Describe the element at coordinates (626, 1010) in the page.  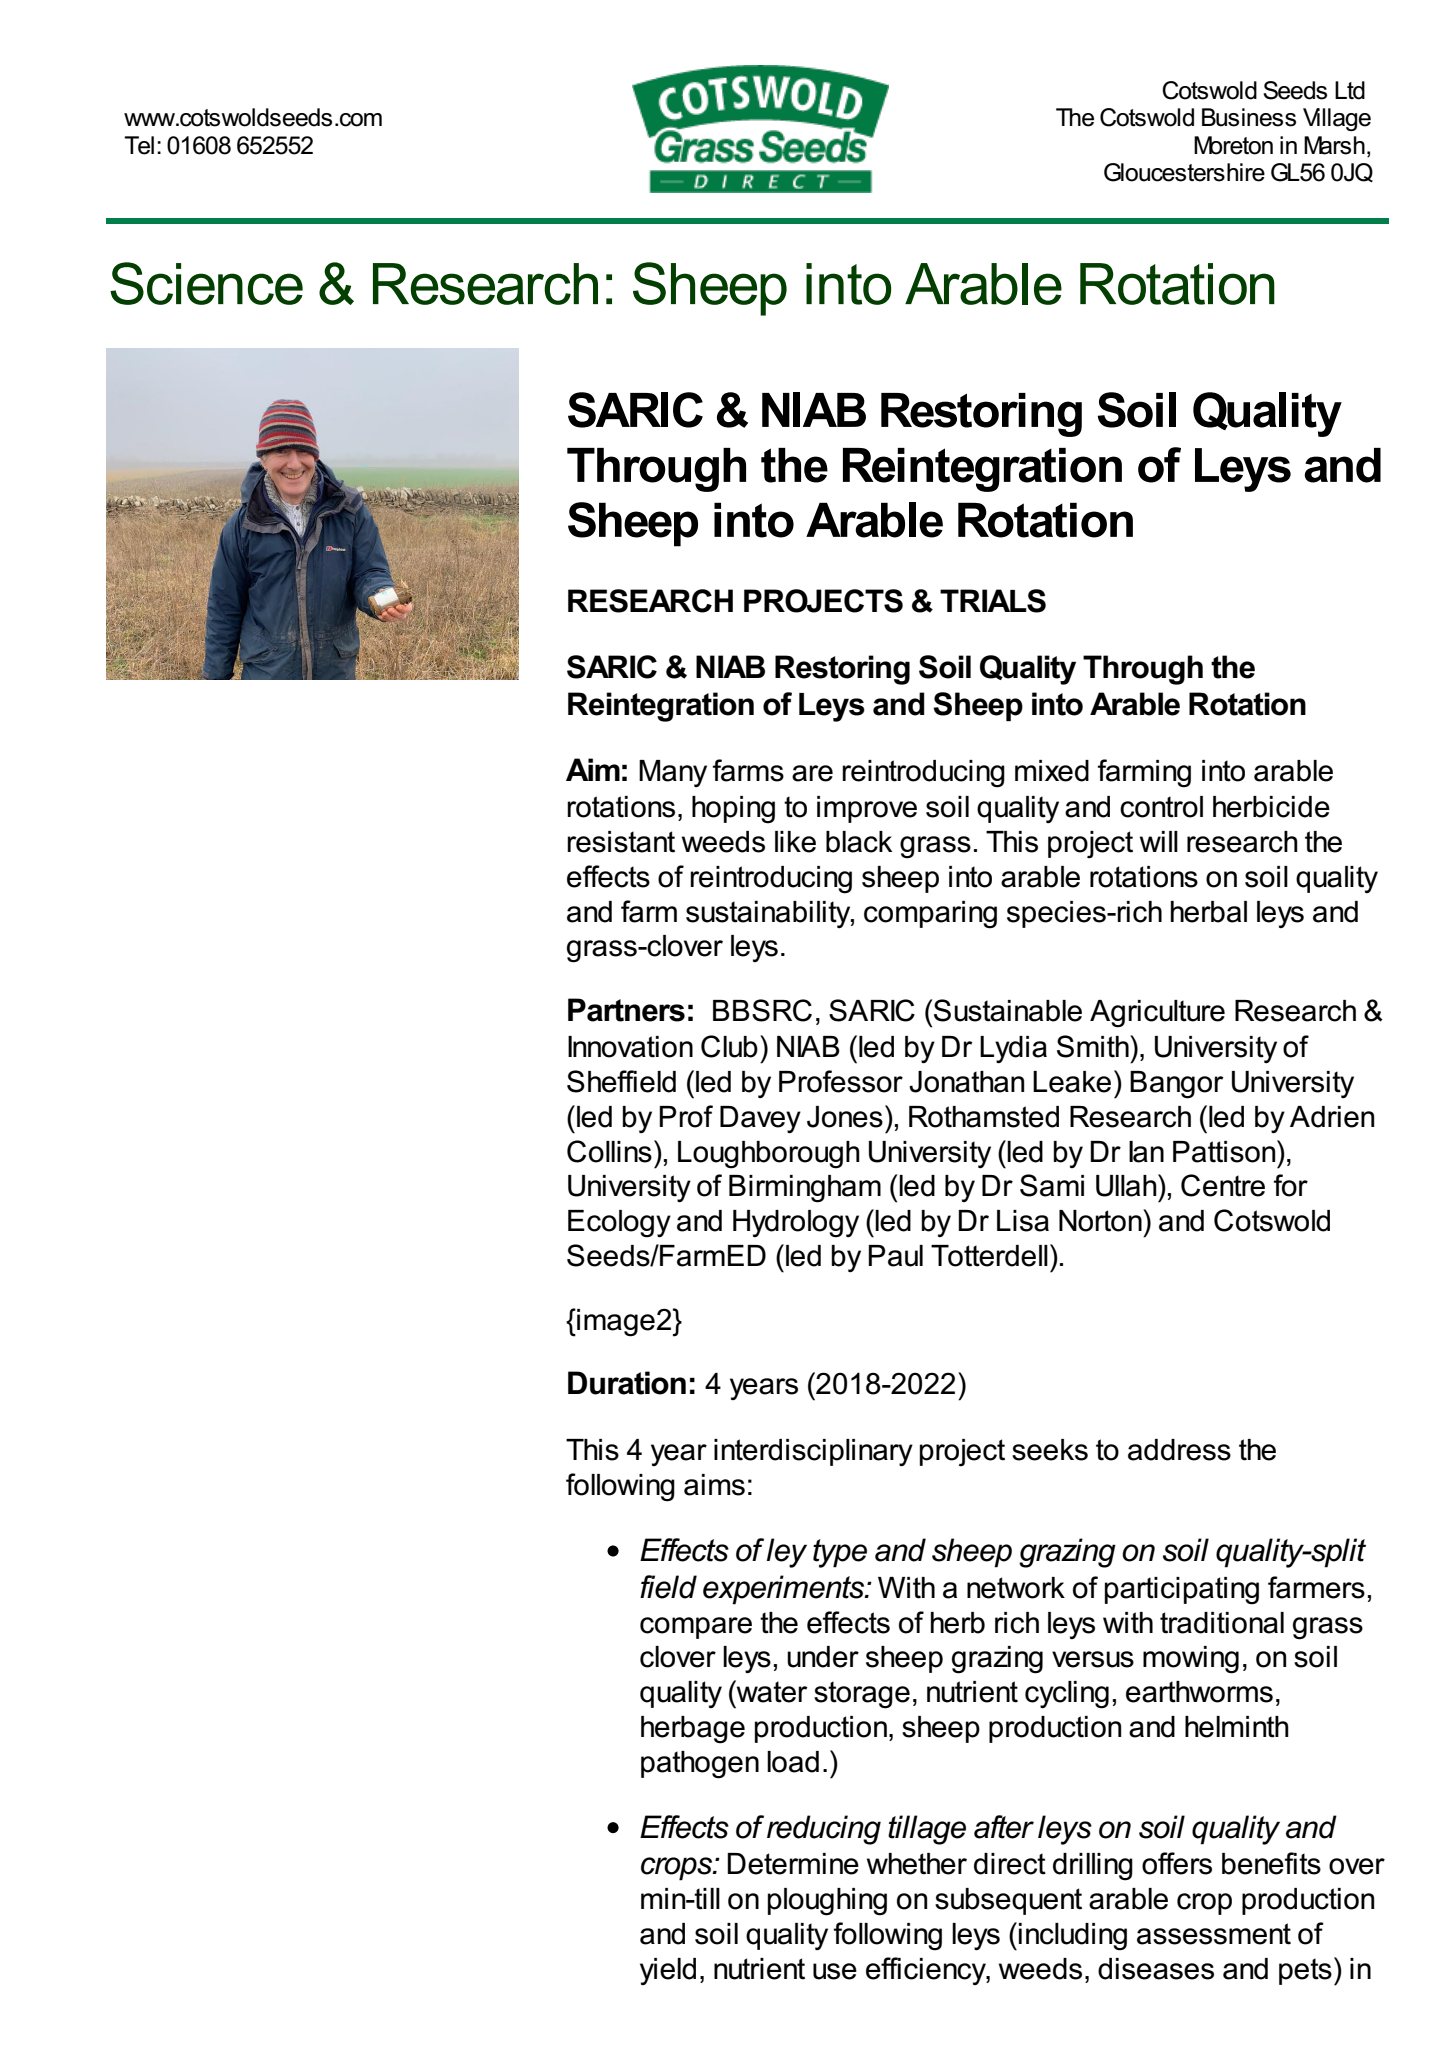
I see `Partners` at that location.
